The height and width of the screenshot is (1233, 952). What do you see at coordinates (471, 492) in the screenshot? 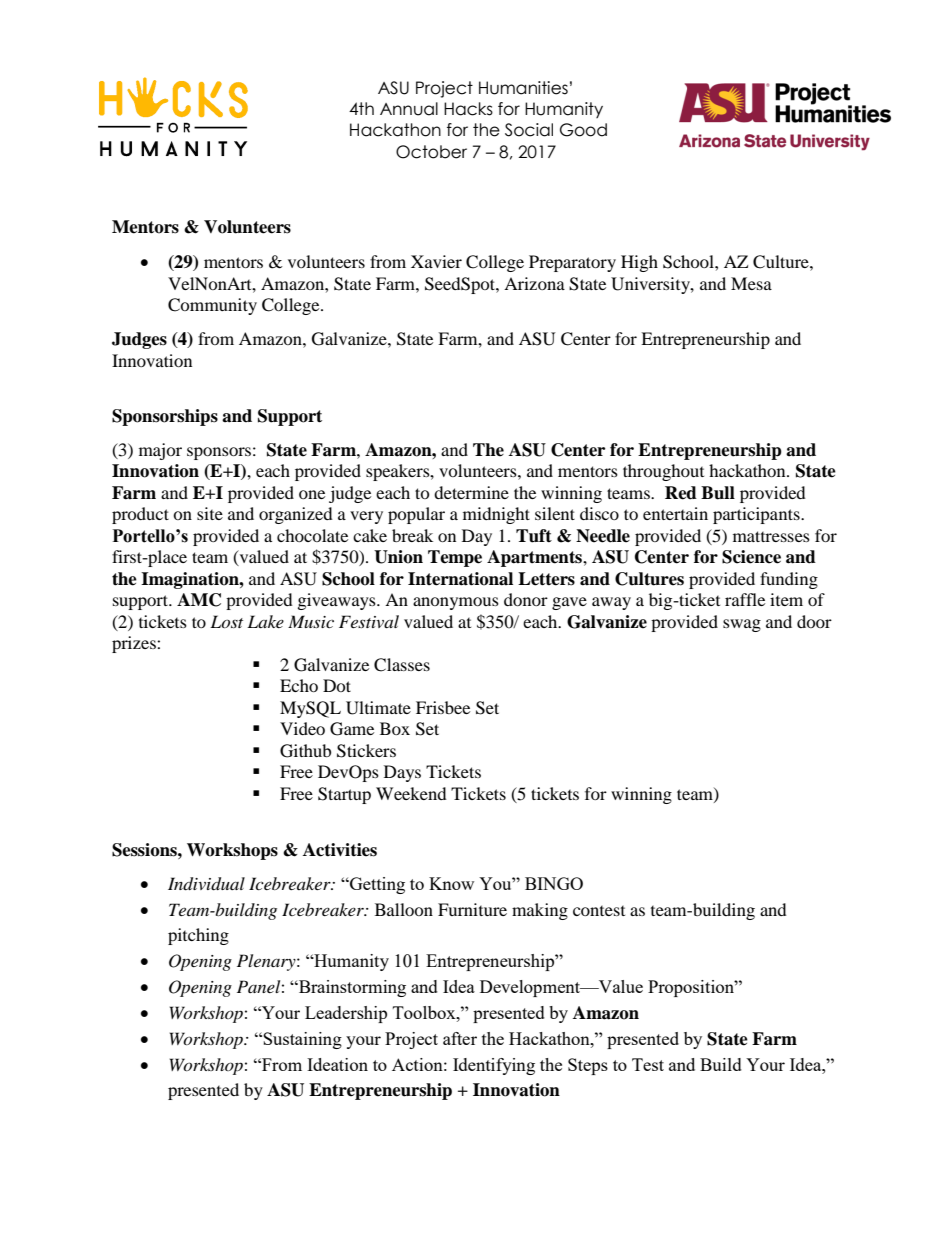
I see `determine` at bounding box center [471, 492].
